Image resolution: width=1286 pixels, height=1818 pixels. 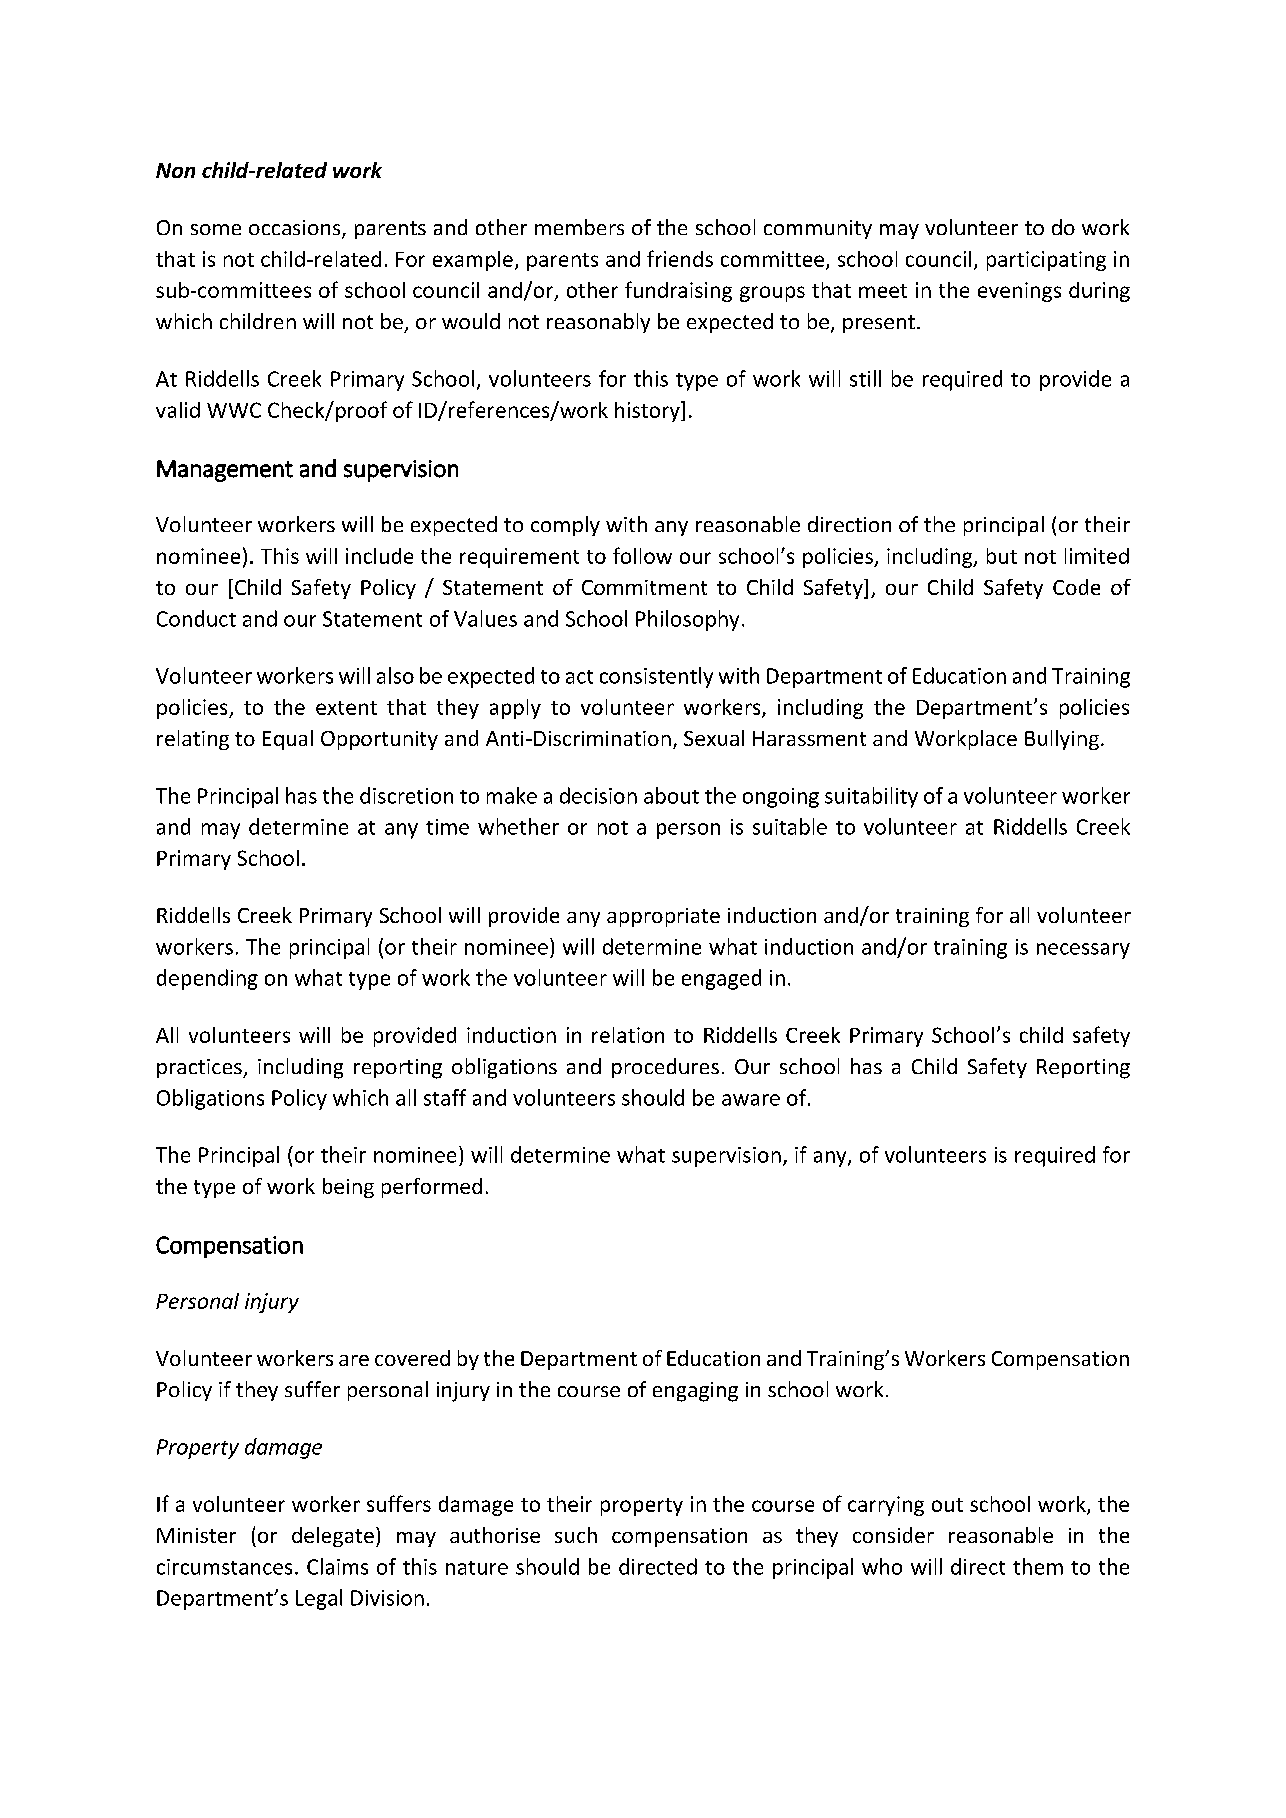 What do you see at coordinates (642, 555) in the screenshot?
I see `follow` at bounding box center [642, 555].
